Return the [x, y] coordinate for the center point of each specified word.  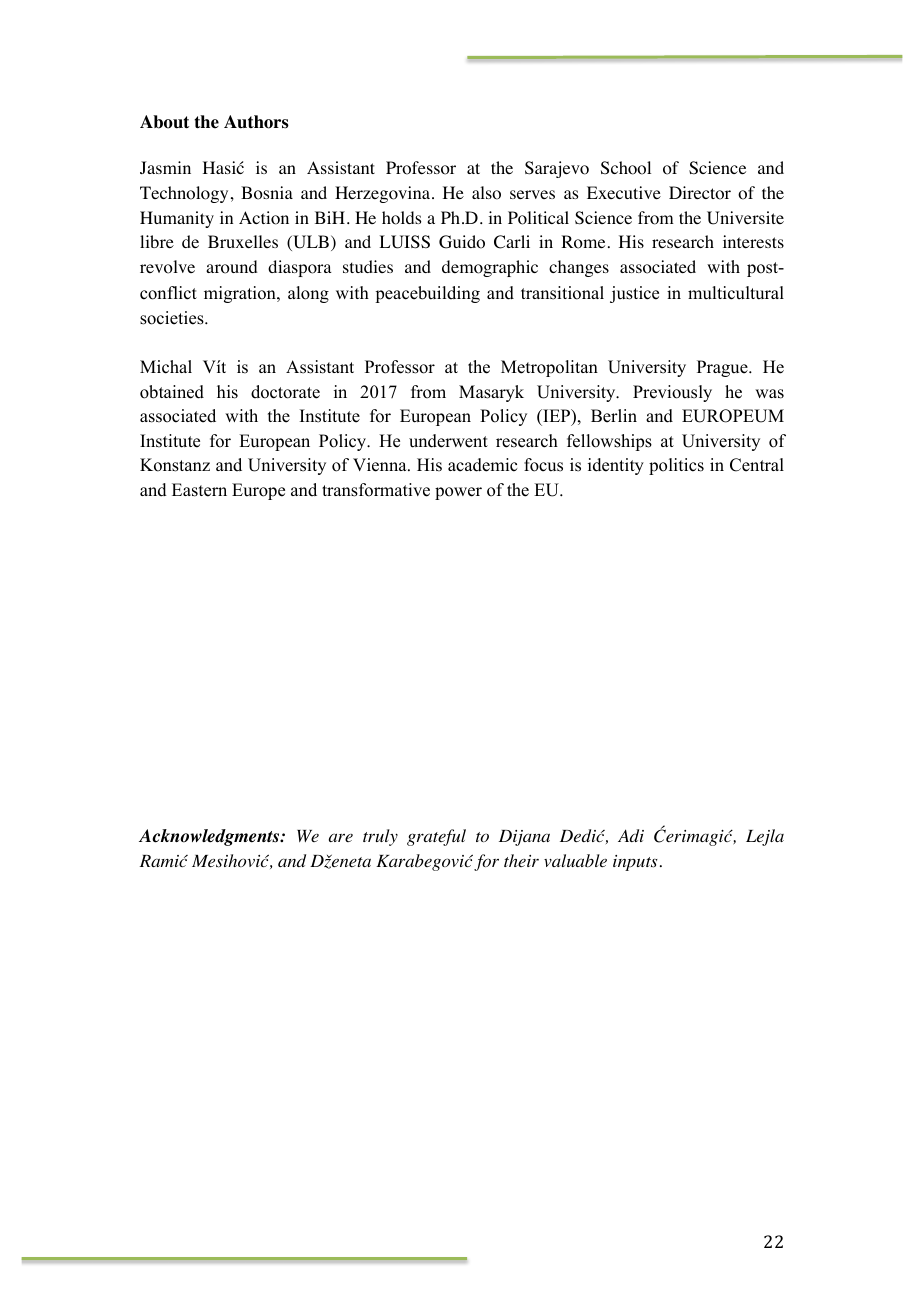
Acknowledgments [210, 837]
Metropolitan [549, 368]
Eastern [199, 490]
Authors [256, 122]
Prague [723, 368]
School [626, 168]
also [486, 193]
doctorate [285, 392]
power [458, 493]
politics [676, 466]
